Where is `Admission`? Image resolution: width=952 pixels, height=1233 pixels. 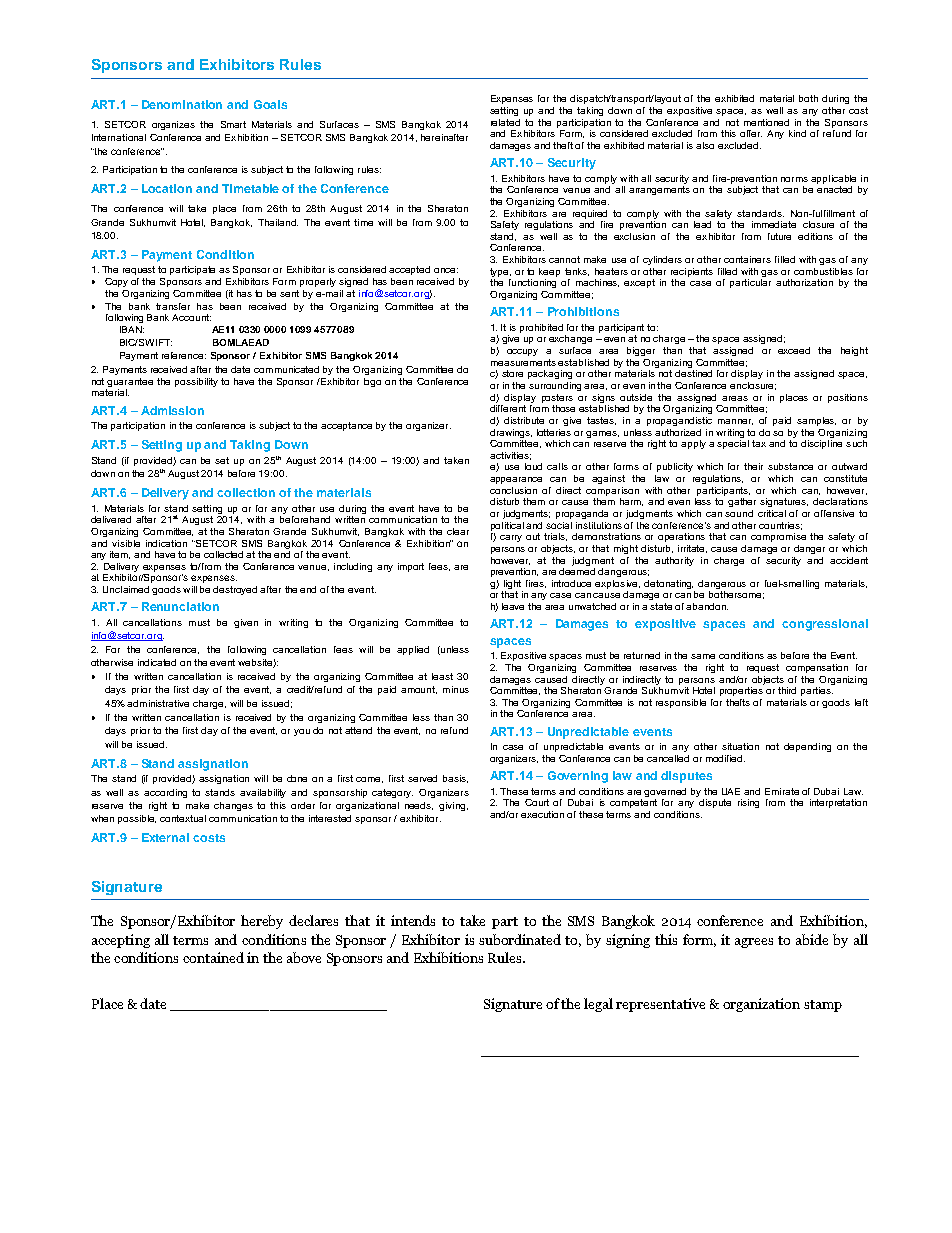 Admission is located at coordinates (172, 410).
